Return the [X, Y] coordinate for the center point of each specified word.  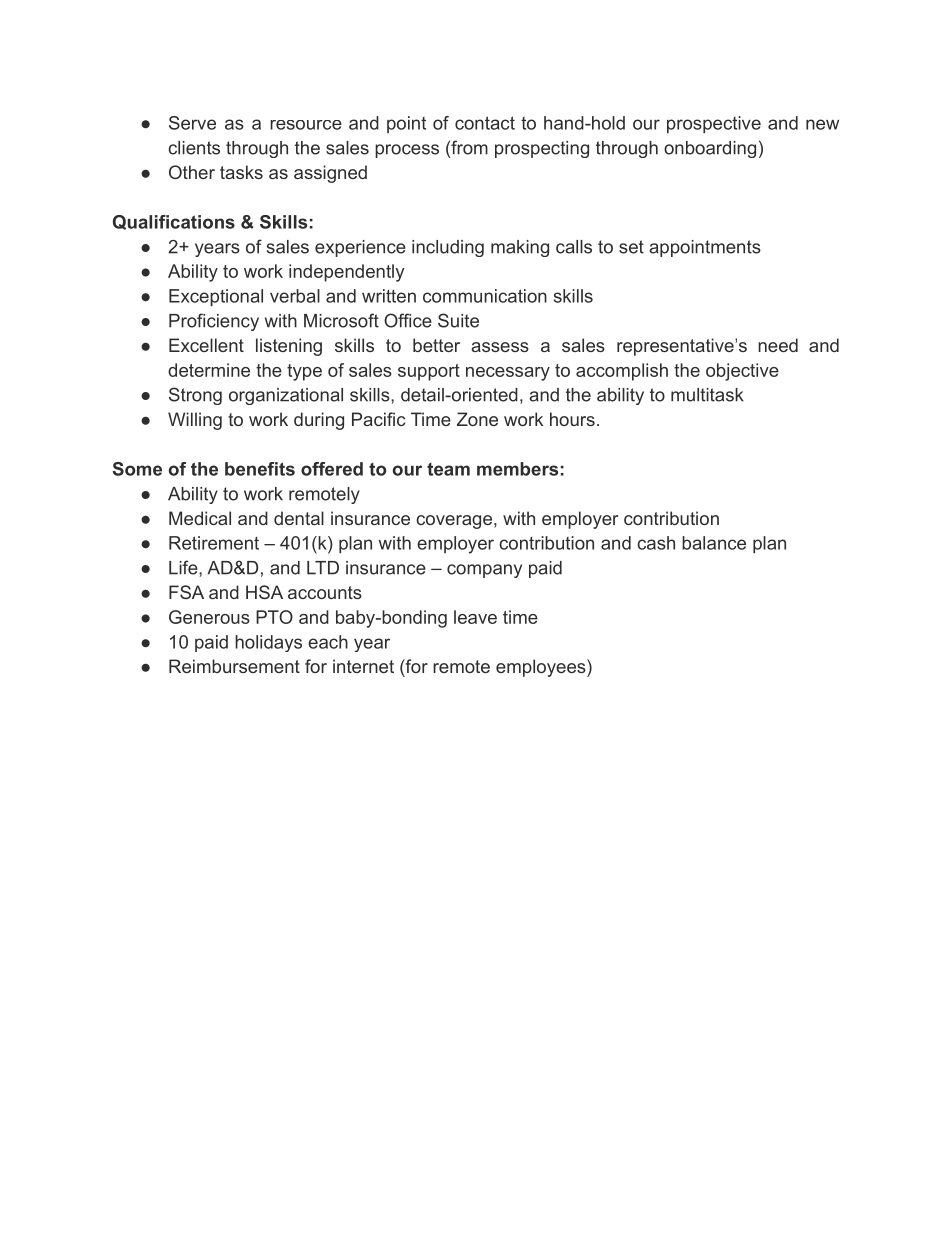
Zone [477, 419]
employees [542, 668]
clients [194, 148]
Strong [195, 396]
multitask [707, 395]
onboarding [710, 149]
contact [485, 123]
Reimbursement [234, 666]
